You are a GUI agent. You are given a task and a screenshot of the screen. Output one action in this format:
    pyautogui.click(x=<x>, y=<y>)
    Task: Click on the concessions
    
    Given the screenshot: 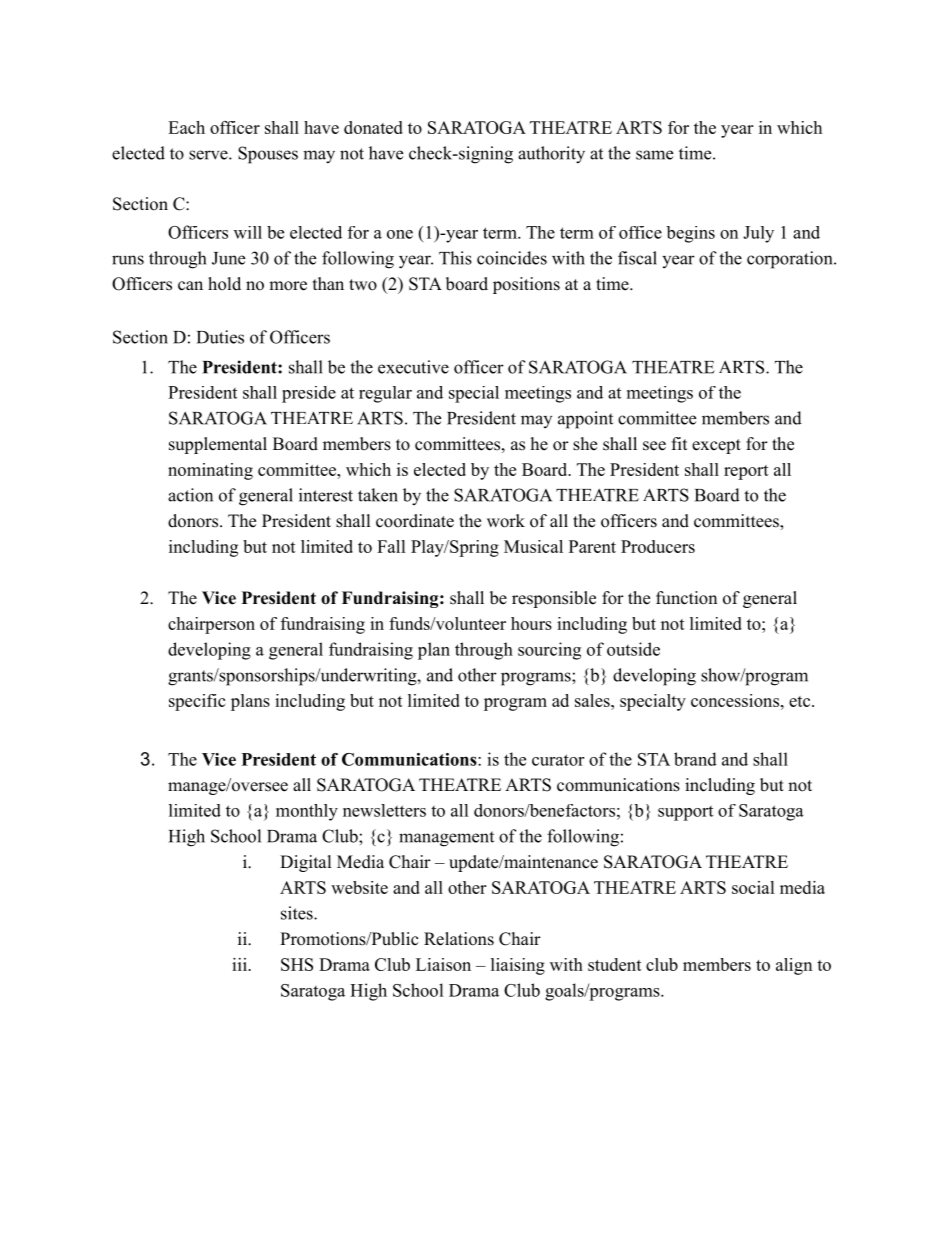 What is the action you would take?
    pyautogui.click(x=735, y=700)
